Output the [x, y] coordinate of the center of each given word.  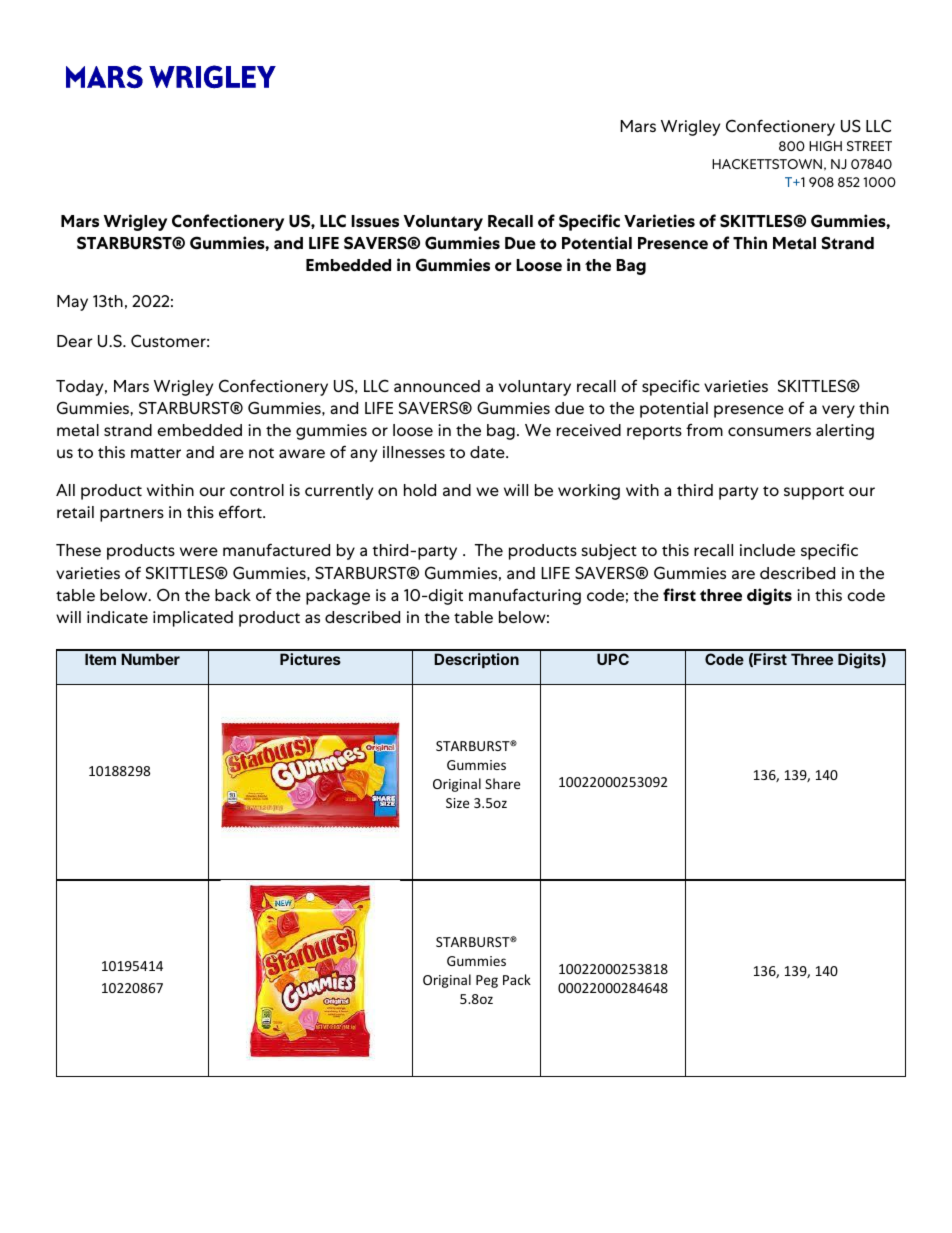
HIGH [825, 146]
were [199, 551]
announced [437, 386]
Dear [75, 341]
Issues [375, 221]
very [838, 411]
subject [609, 552]
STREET [869, 146]
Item [100, 659]
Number [150, 659]
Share [502, 783]
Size [457, 803]
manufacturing [525, 596]
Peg [487, 981]
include [767, 550]
